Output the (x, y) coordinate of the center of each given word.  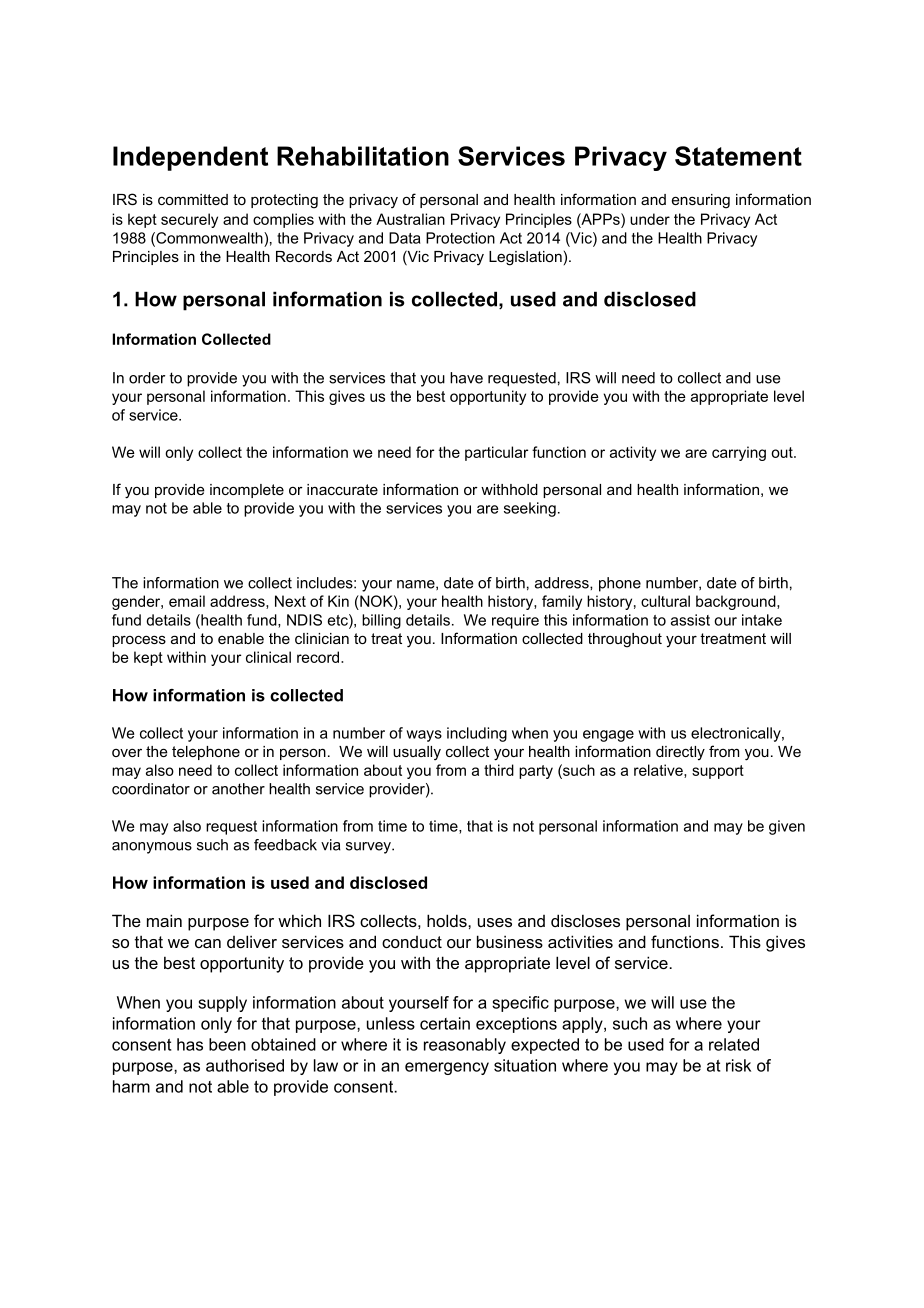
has (190, 1044)
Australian (410, 219)
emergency (447, 1068)
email (187, 601)
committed (193, 199)
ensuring (701, 201)
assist (690, 620)
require (515, 621)
